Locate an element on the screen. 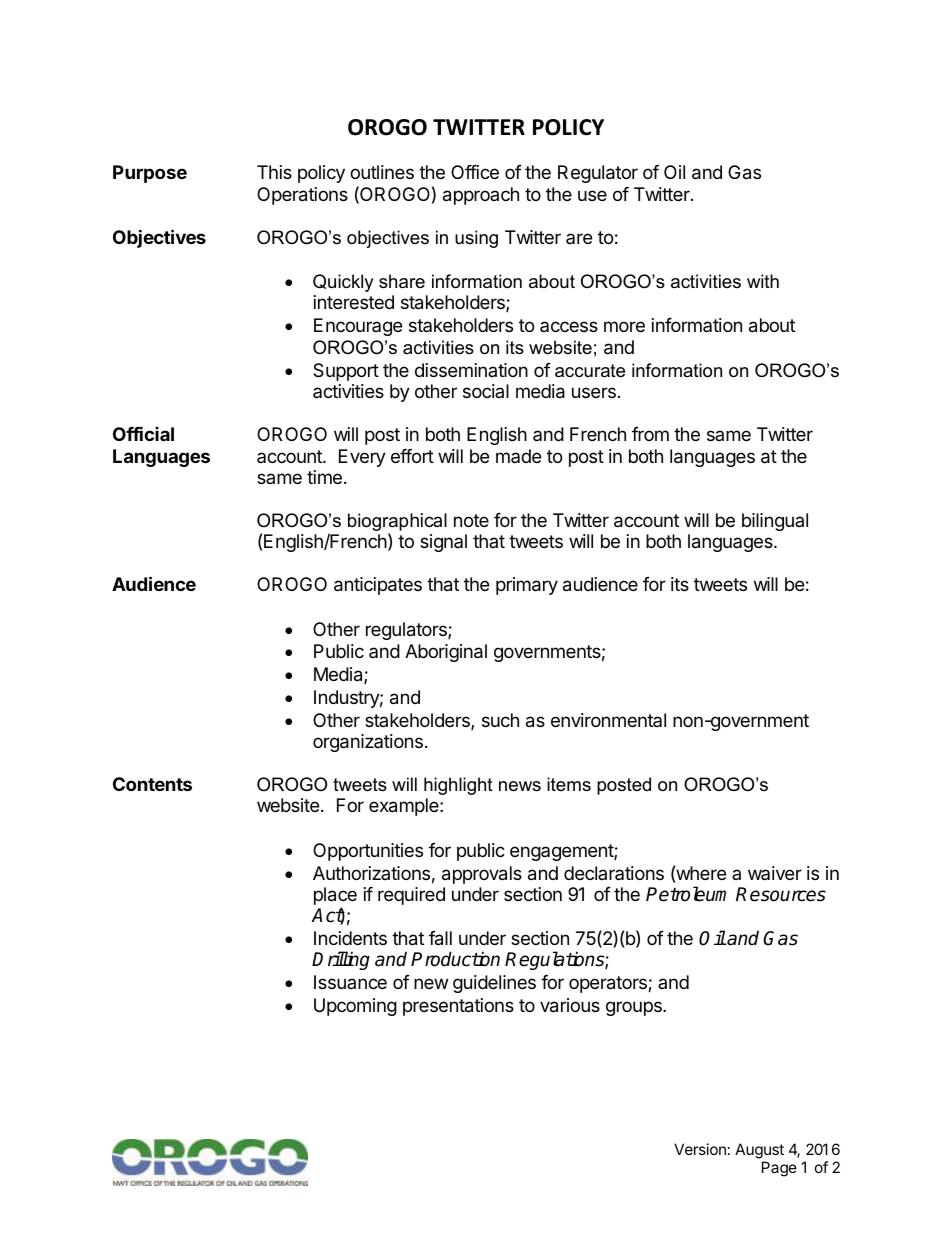 The height and width of the screenshot is (1233, 952). presentations is located at coordinates (458, 1007).
